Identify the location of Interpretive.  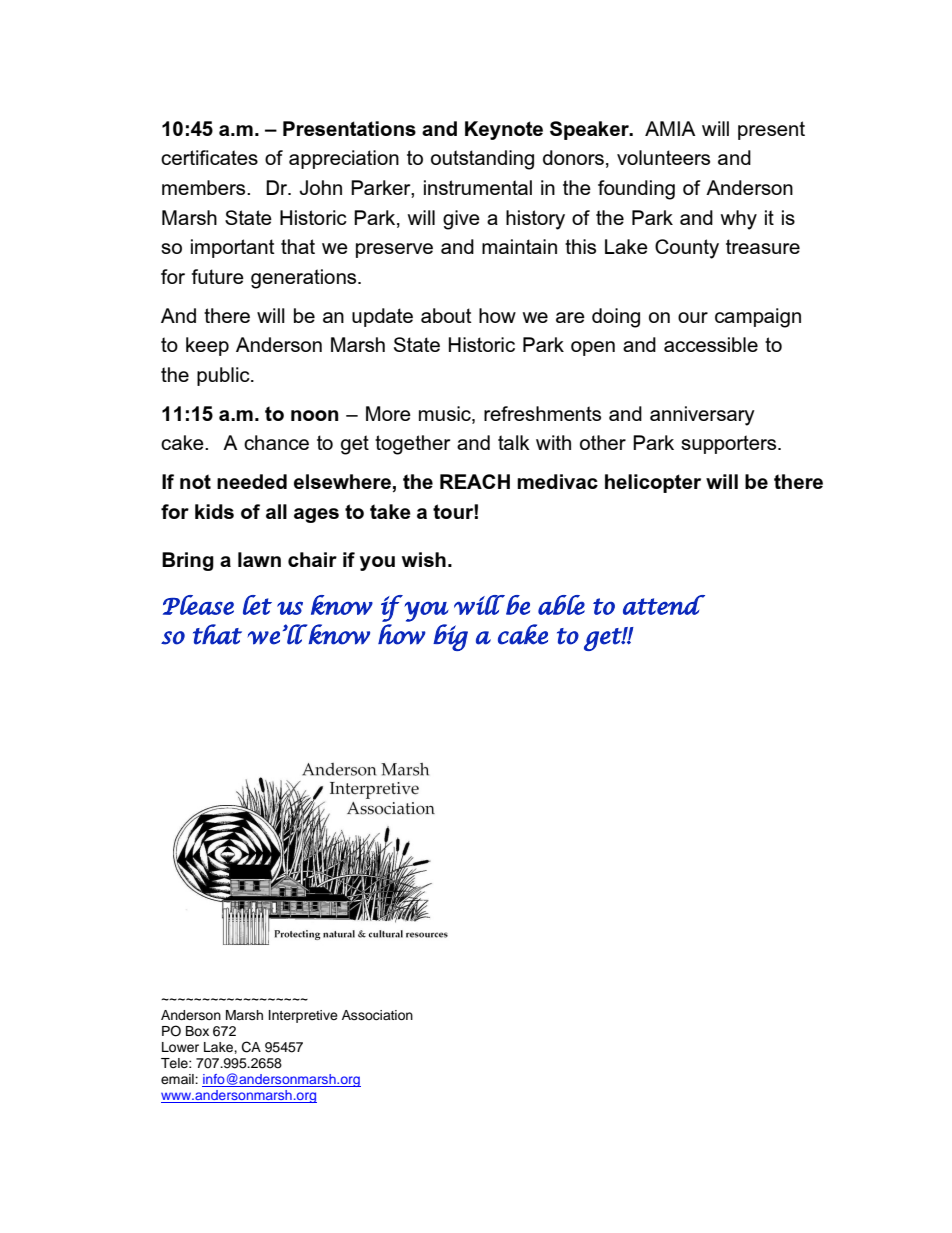
(303, 1016).
